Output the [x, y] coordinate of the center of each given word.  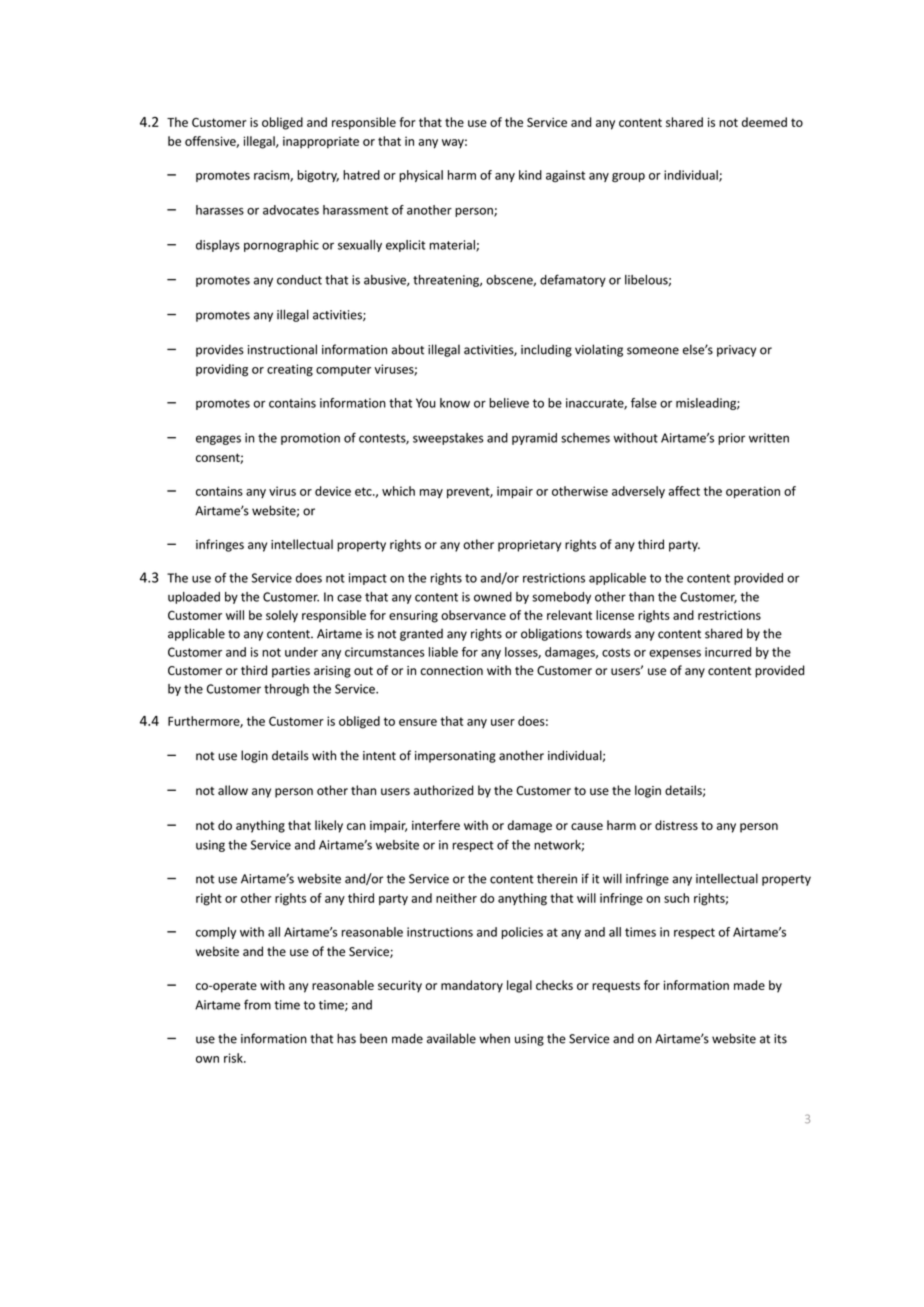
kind [530, 175]
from [257, 1004]
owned [493, 597]
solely [282, 616]
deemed [764, 122]
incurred [728, 652]
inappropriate [321, 142]
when [494, 1038]
